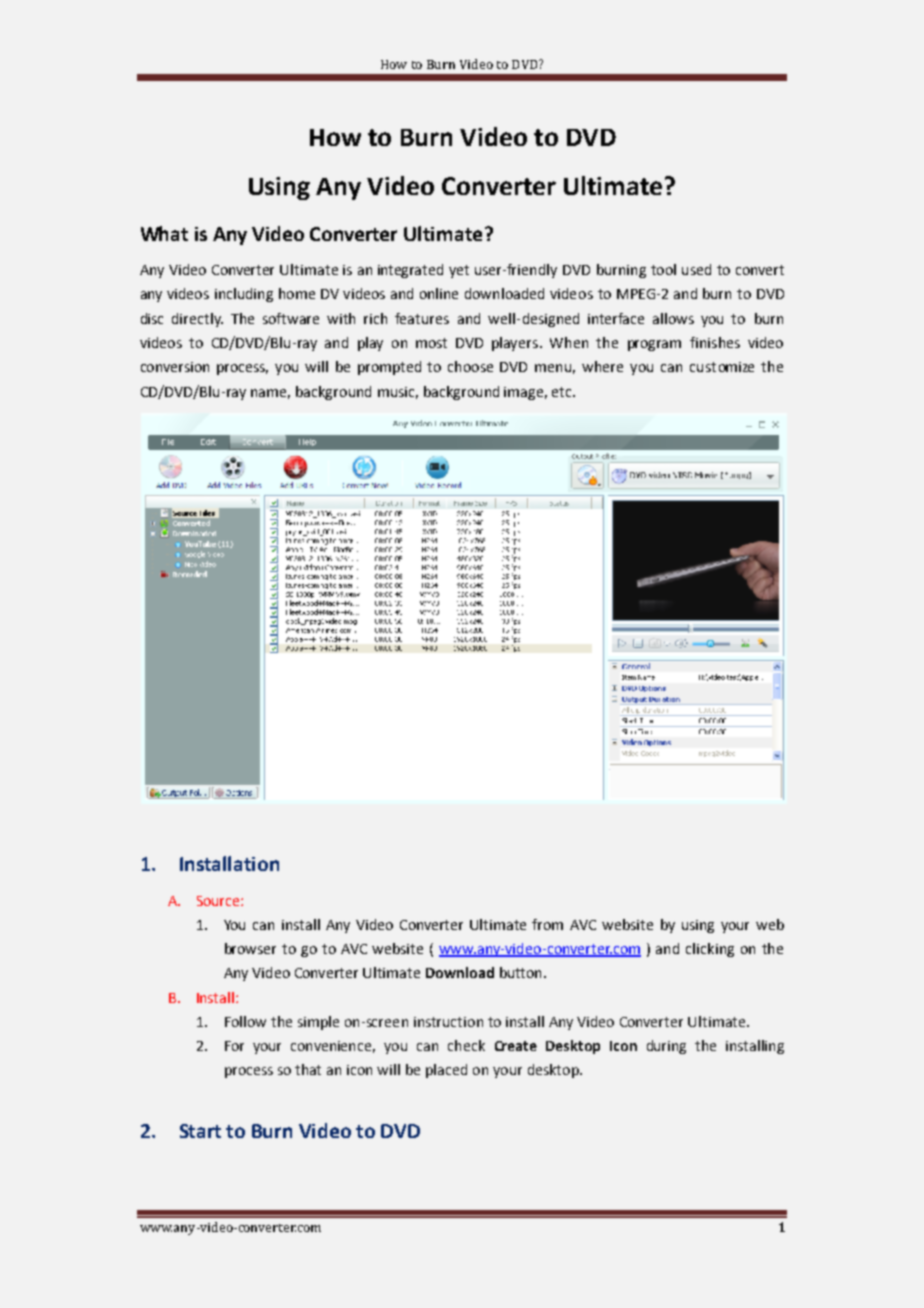  What do you see at coordinates (219, 901) in the page?
I see `Source` at bounding box center [219, 901].
